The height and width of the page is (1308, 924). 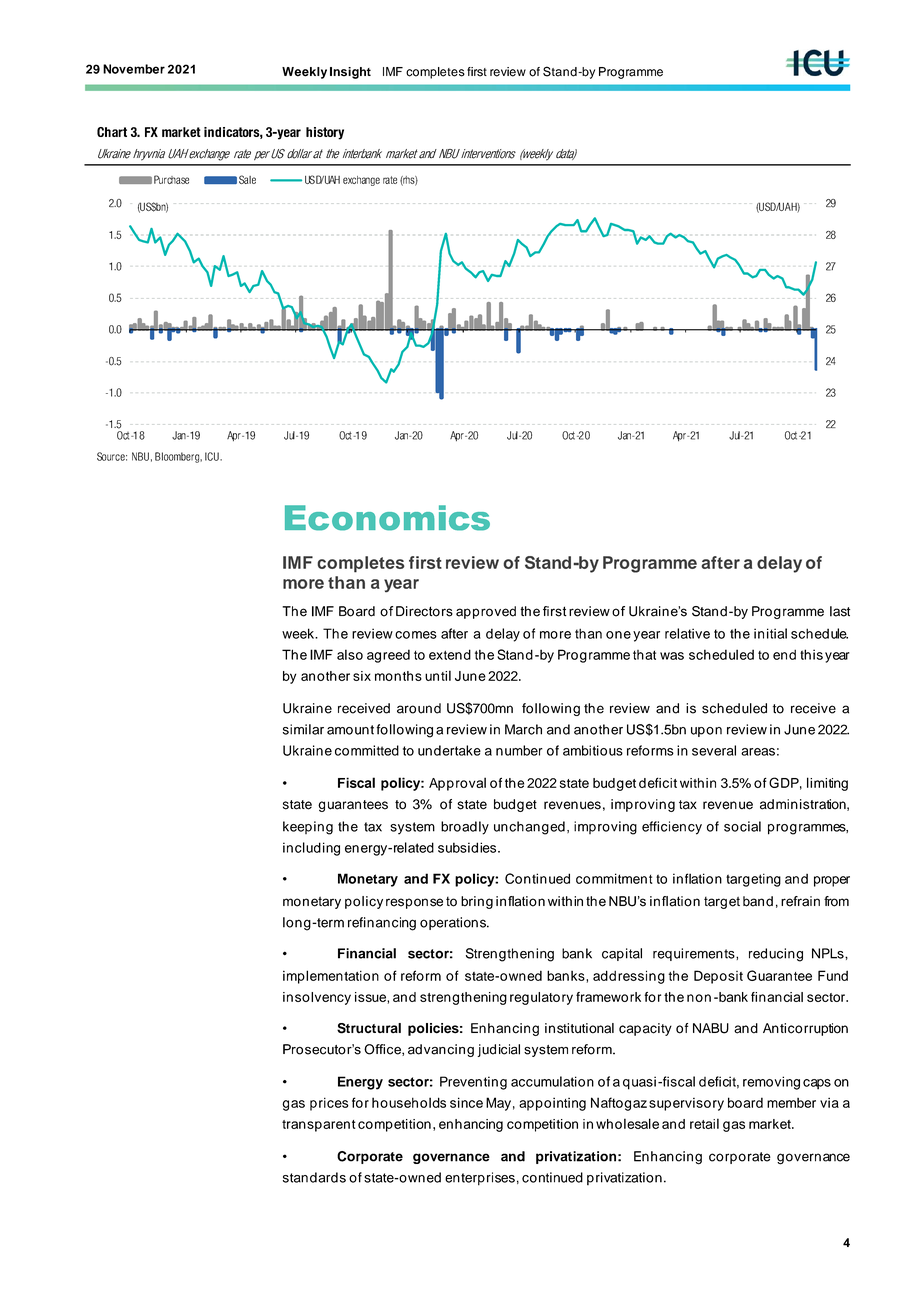 I want to click on transparent, so click(x=319, y=1126).
